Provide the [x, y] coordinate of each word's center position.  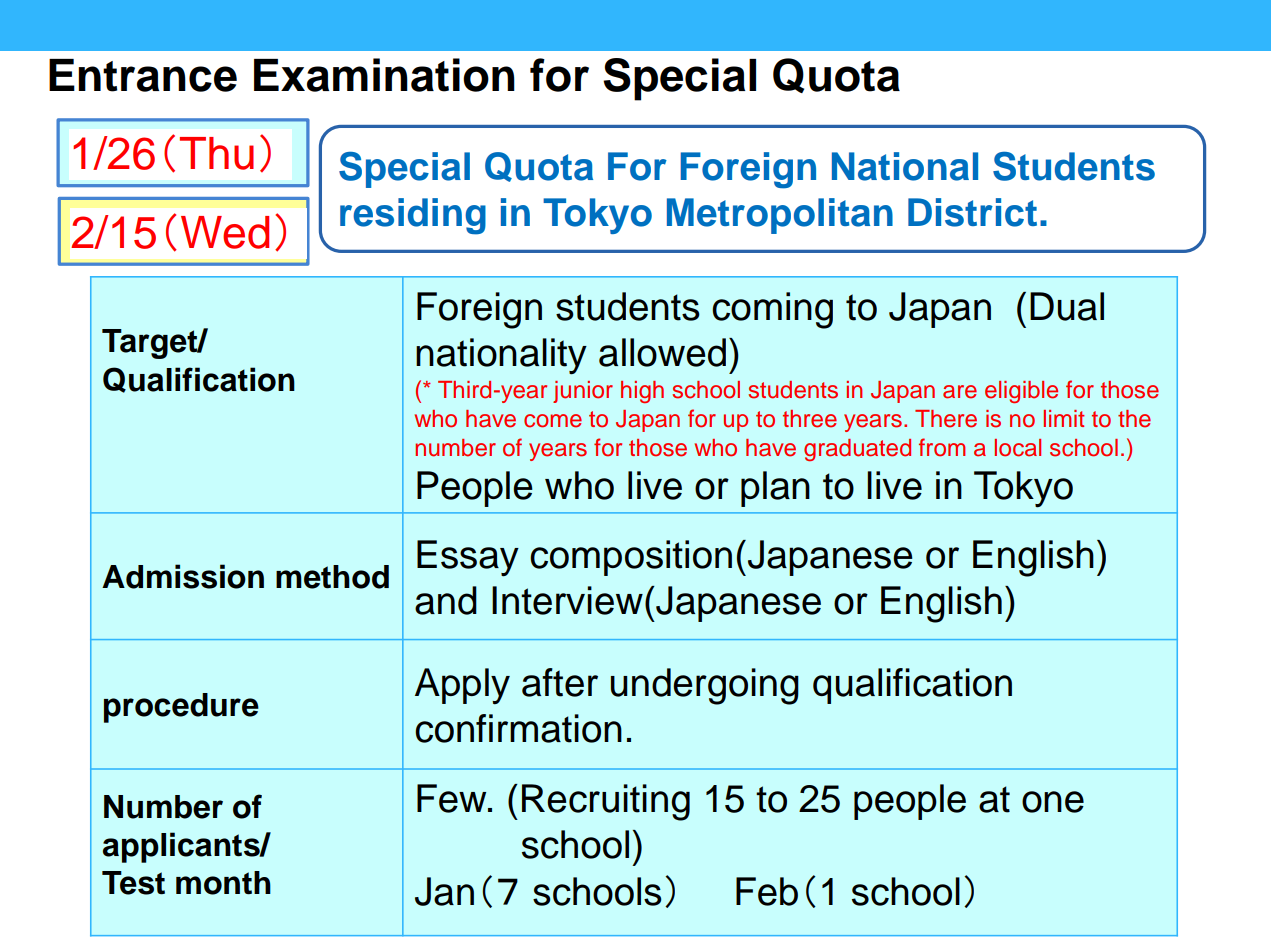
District [972, 212]
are [960, 392]
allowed [662, 352]
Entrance [143, 75]
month [223, 883]
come [553, 421]
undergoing [705, 686]
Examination [384, 75]
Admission [183, 576]
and [446, 600]
